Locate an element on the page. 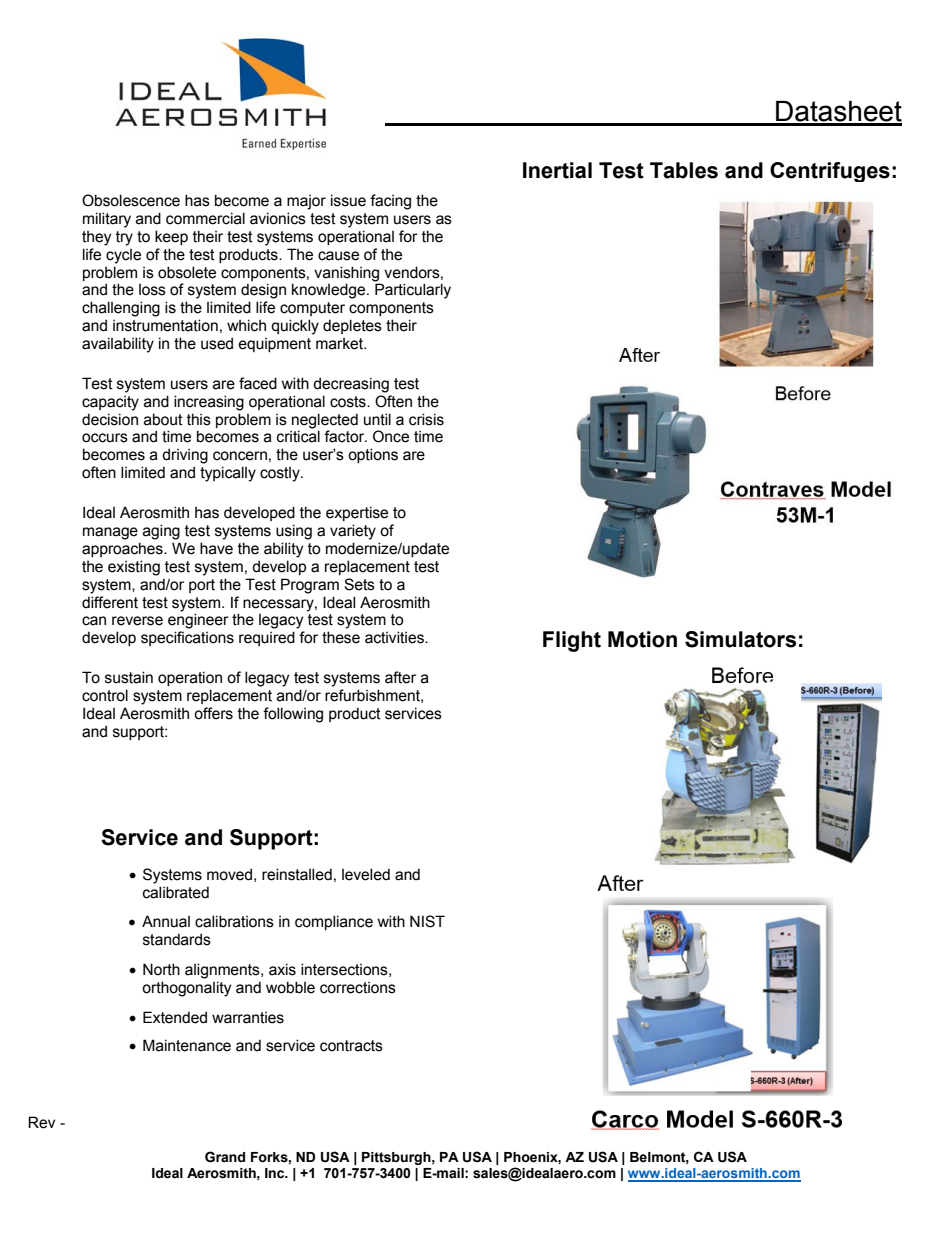  Centrifuges is located at coordinates (830, 172).
